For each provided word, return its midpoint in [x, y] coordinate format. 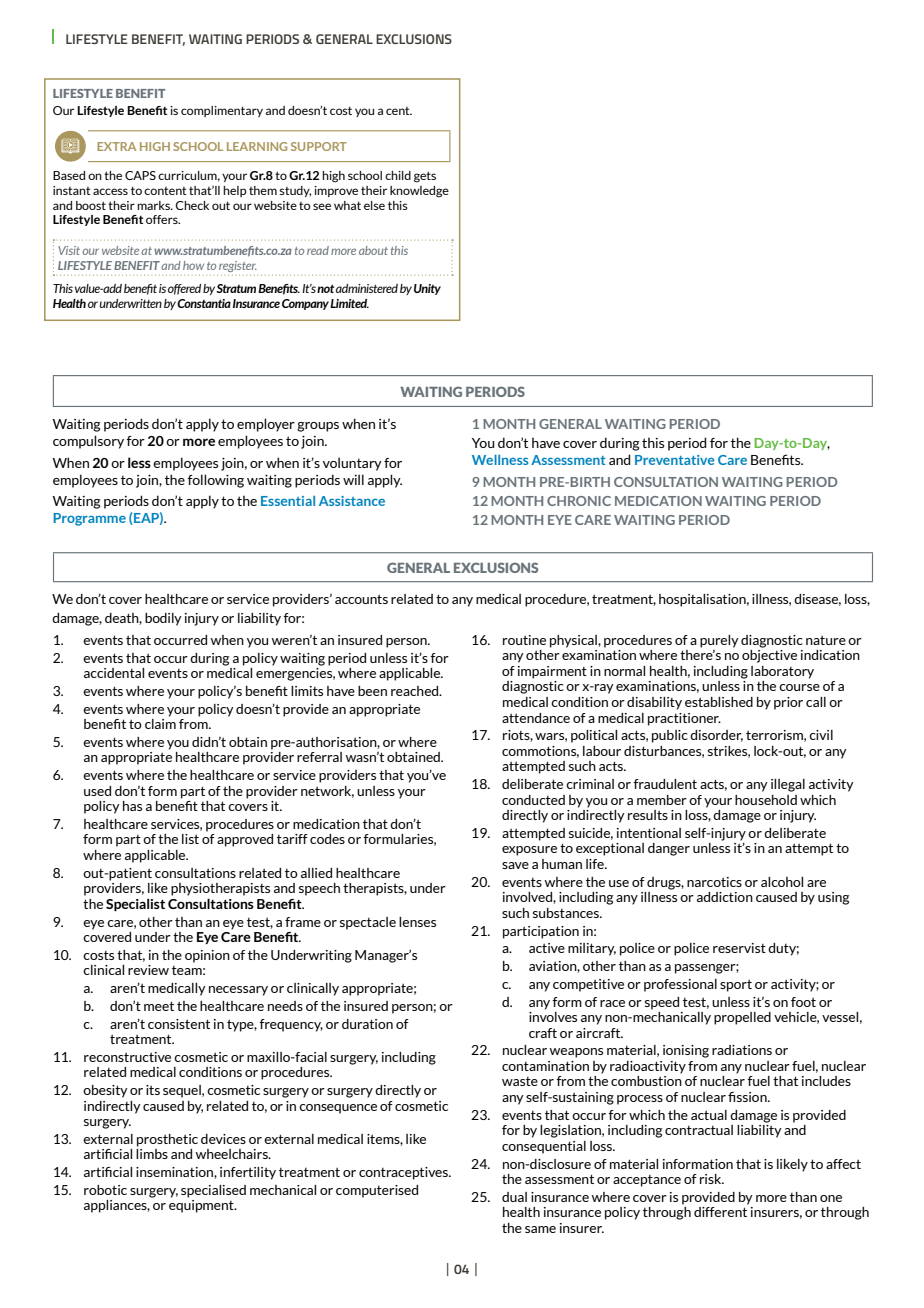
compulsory [88, 442]
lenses [417, 922]
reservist [739, 948]
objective [769, 656]
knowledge [419, 192]
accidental [114, 673]
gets [425, 177]
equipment [202, 1206]
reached [416, 691]
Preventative [675, 460]
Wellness [500, 460]
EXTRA [116, 146]
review [148, 970]
